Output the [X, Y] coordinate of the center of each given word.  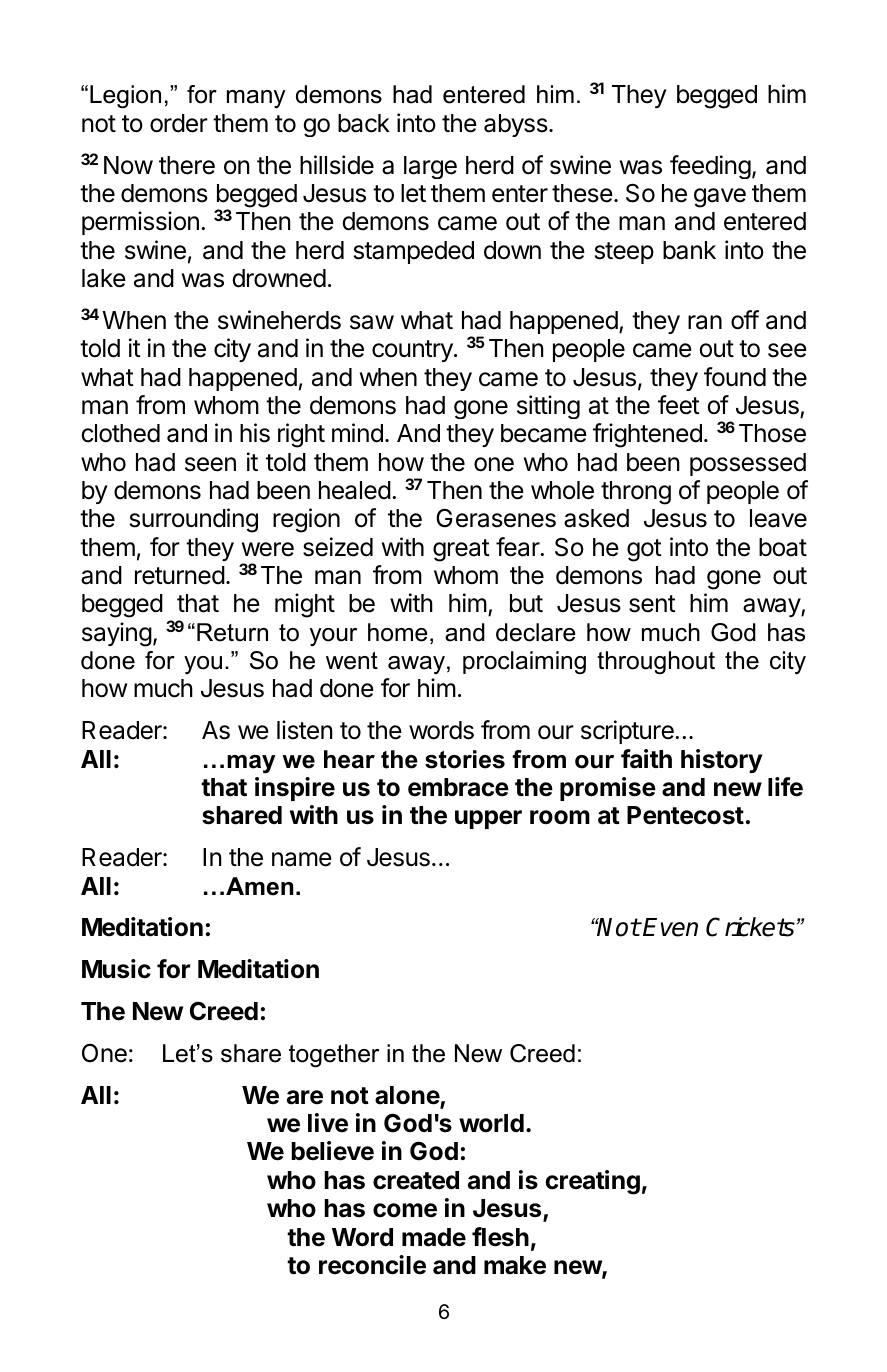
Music [116, 969]
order [179, 123]
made [434, 1237]
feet [679, 405]
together [334, 1056]
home [398, 632]
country [413, 351]
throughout [656, 663]
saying [117, 634]
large [430, 167]
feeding [710, 167]
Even [670, 927]
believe [332, 1151]
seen [210, 464]
